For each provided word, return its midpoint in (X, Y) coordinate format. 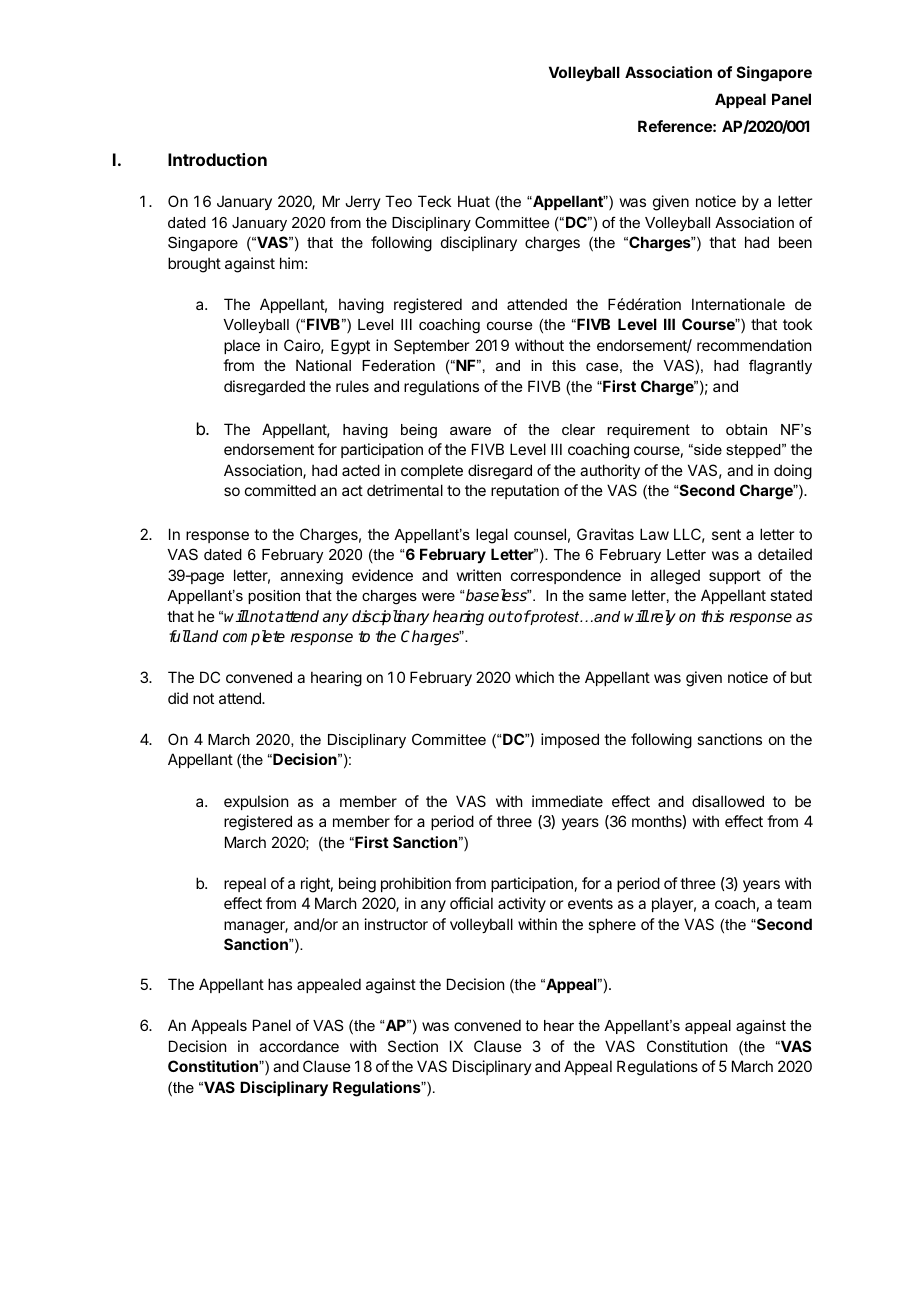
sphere (612, 925)
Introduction (217, 159)
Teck (434, 201)
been (795, 242)
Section (413, 1046)
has (280, 984)
